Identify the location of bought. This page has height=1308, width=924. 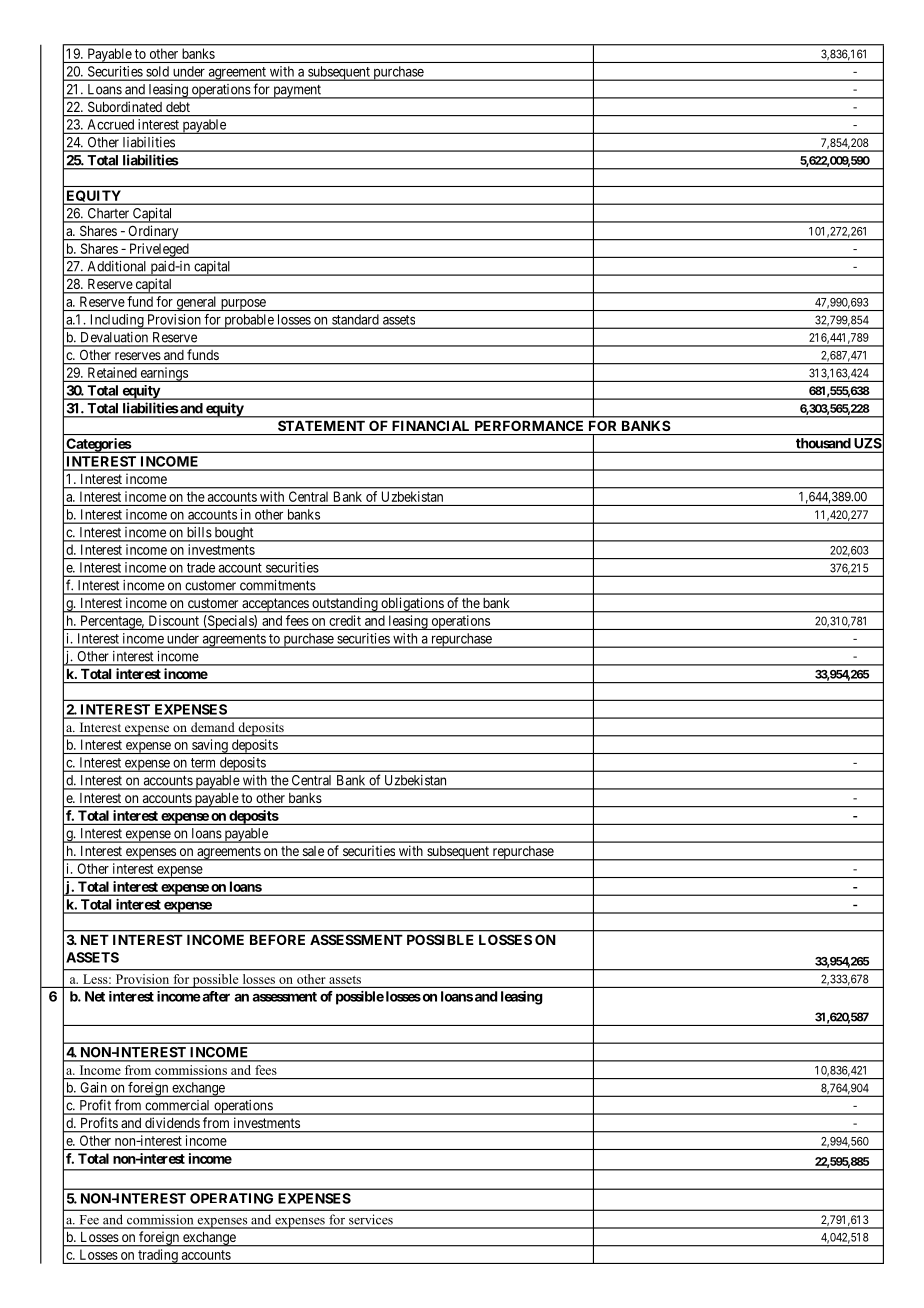
(234, 534).
